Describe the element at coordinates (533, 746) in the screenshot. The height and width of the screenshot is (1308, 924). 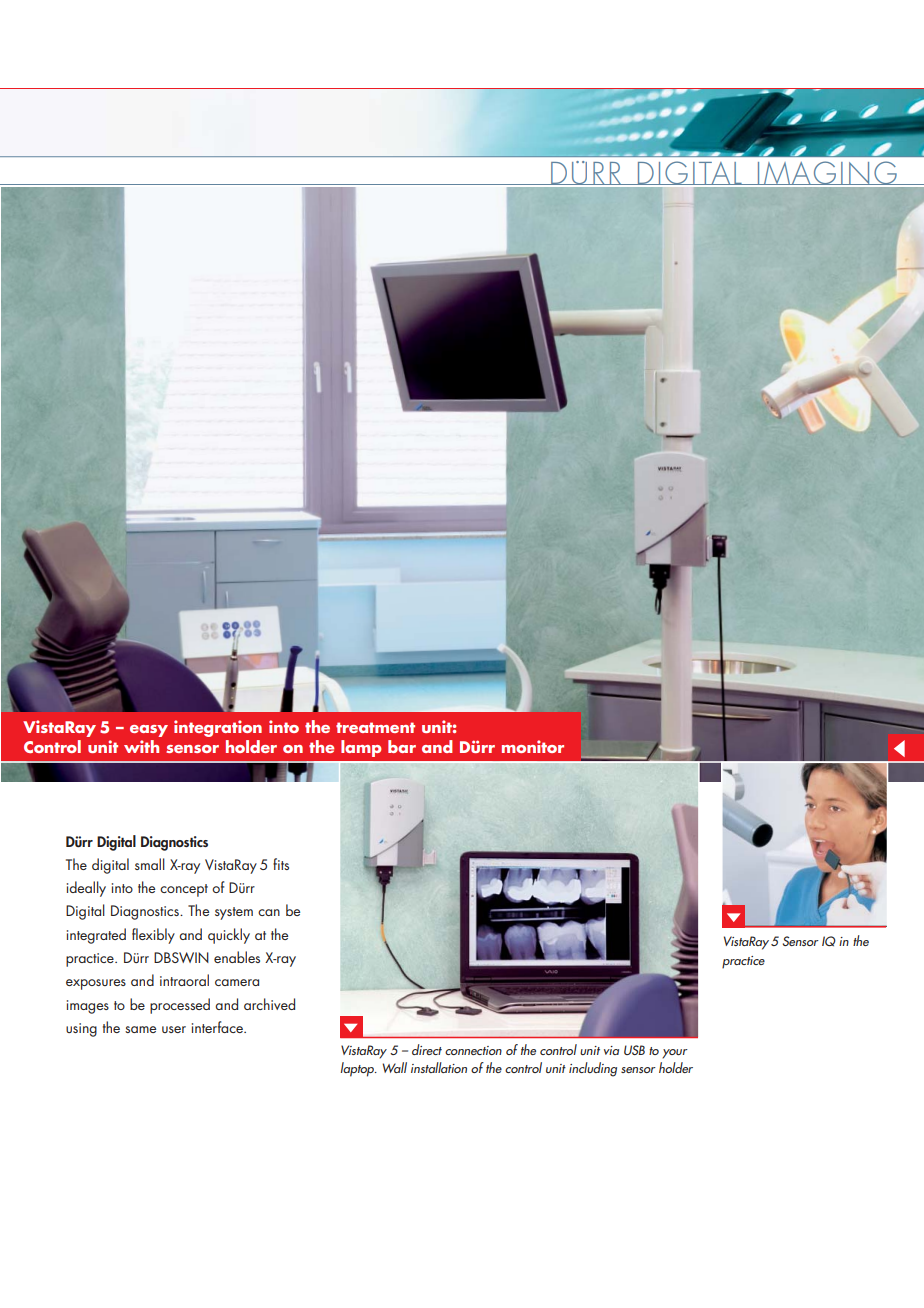
I see `monitor` at that location.
